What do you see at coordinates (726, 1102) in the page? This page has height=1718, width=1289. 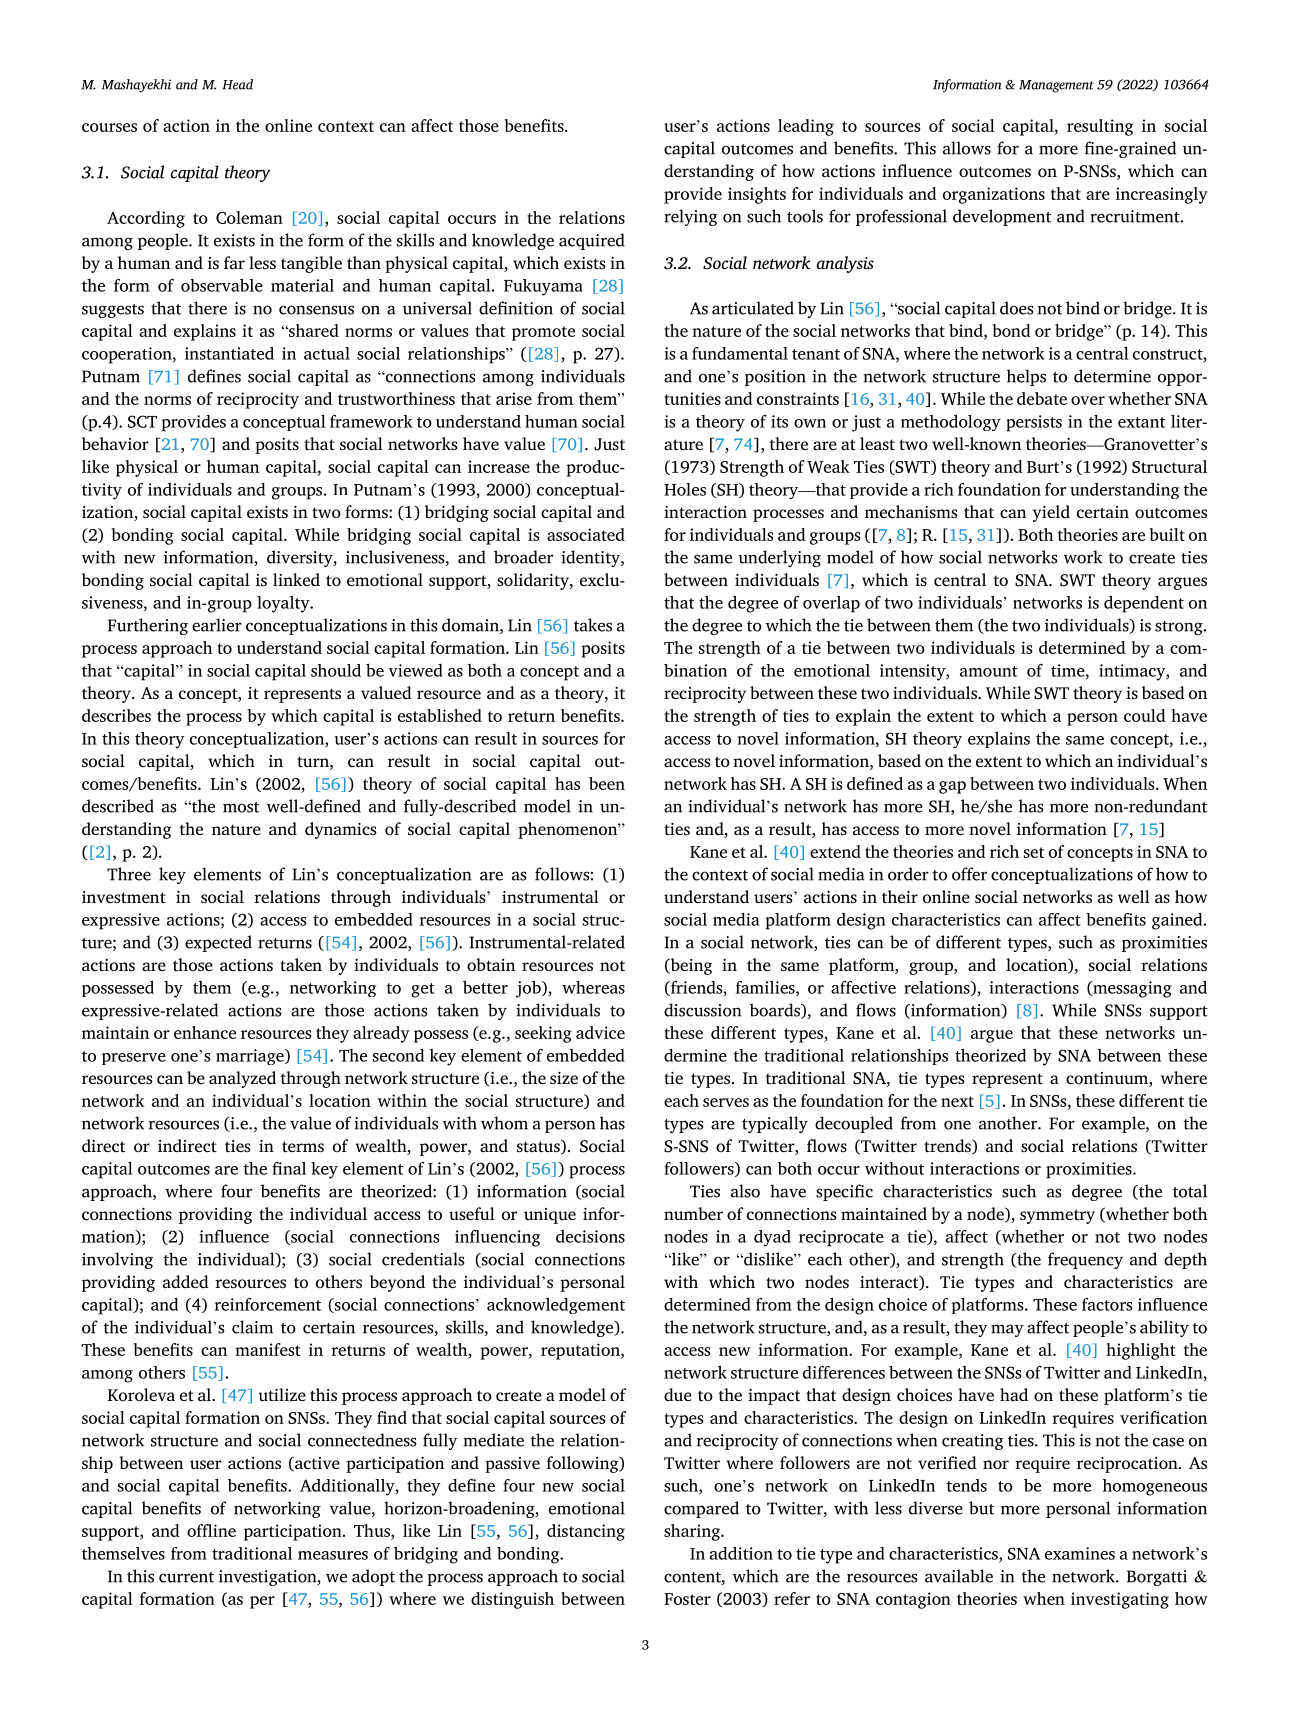 I see `serves` at bounding box center [726, 1102].
